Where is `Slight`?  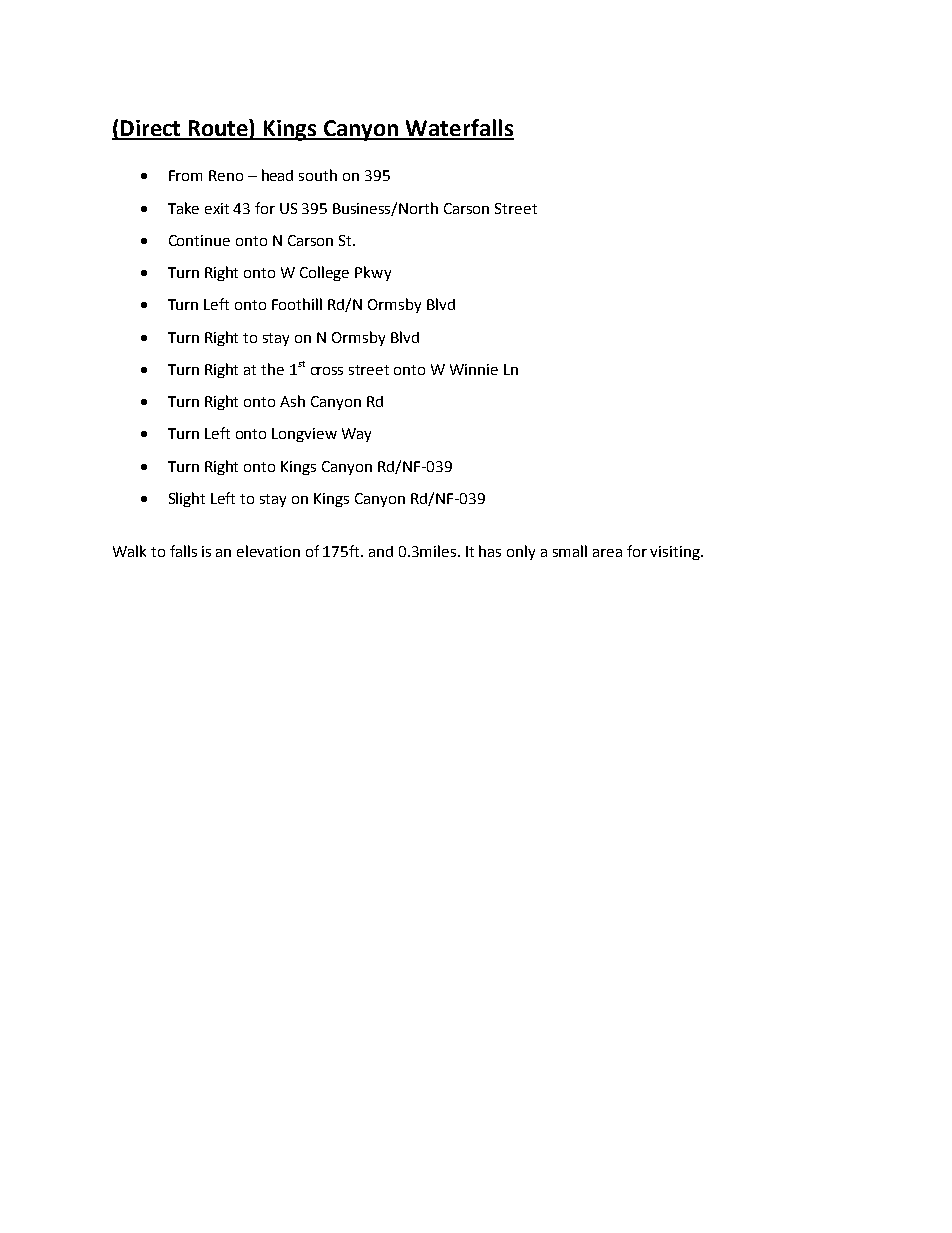 Slight is located at coordinates (187, 499).
